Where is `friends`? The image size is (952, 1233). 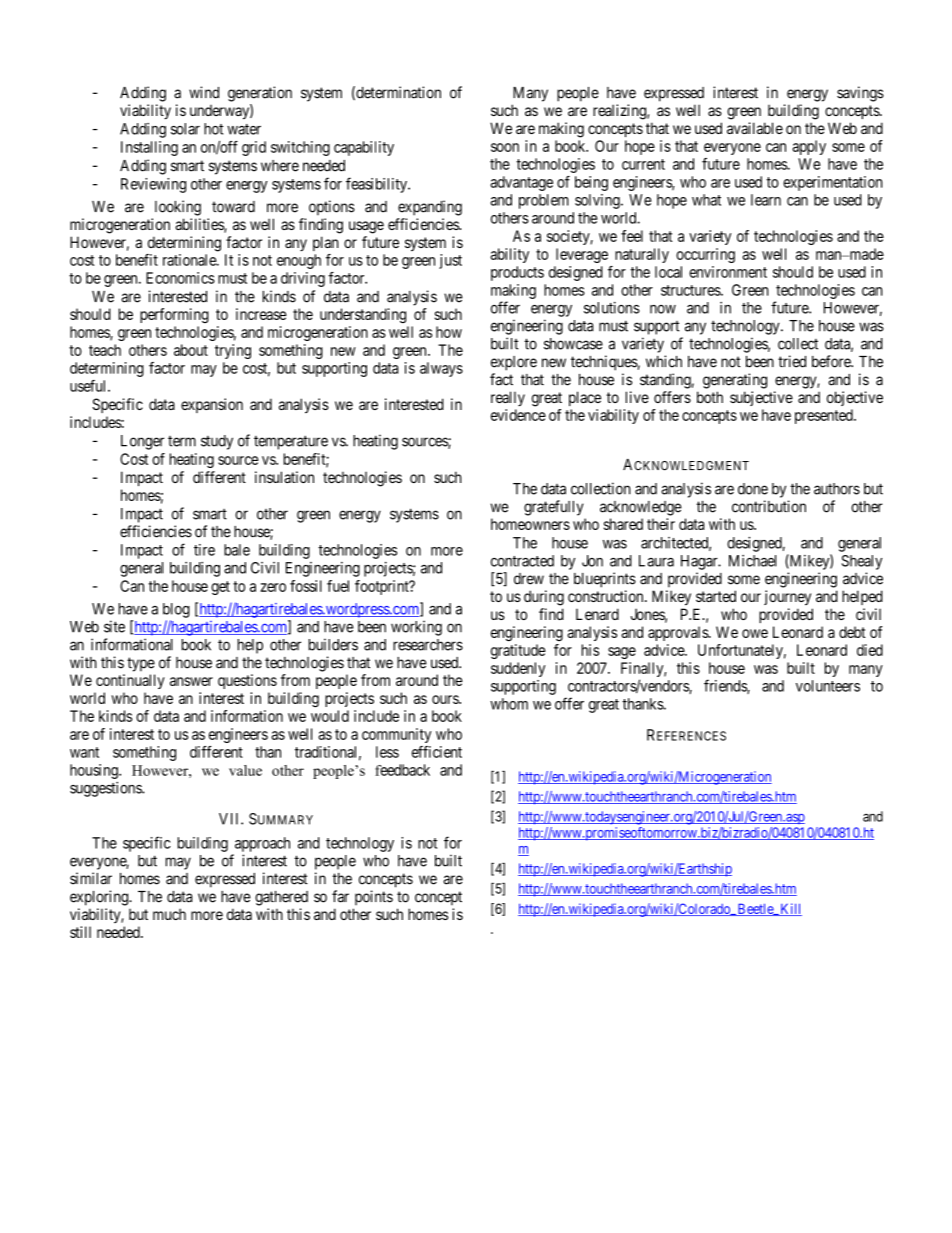
friends is located at coordinates (726, 686).
